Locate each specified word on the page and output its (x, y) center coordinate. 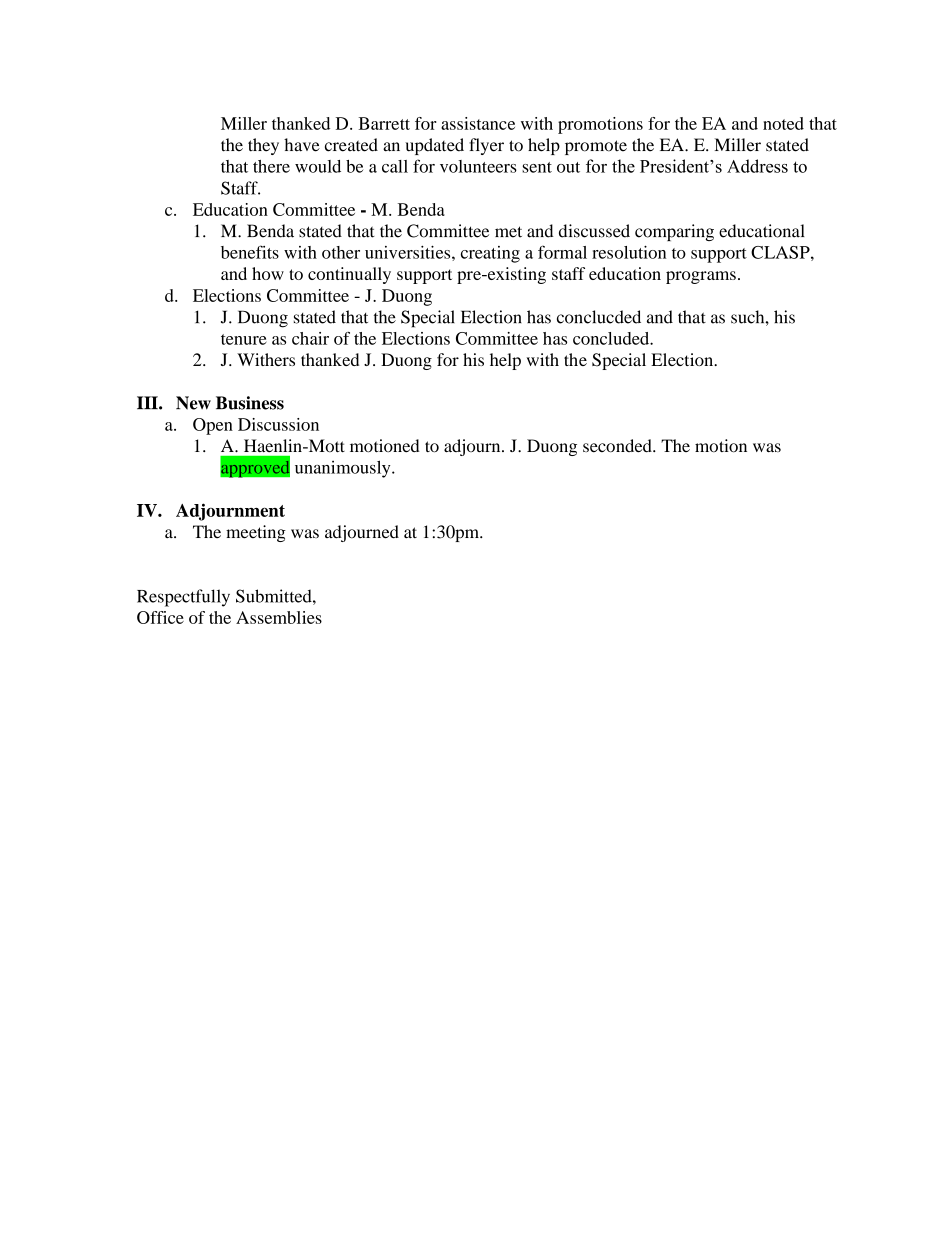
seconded (618, 446)
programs (701, 277)
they (263, 146)
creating (490, 254)
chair (310, 338)
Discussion (278, 424)
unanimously (344, 469)
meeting (256, 533)
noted (783, 123)
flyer (486, 146)
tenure (243, 339)
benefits (250, 252)
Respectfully (183, 598)
